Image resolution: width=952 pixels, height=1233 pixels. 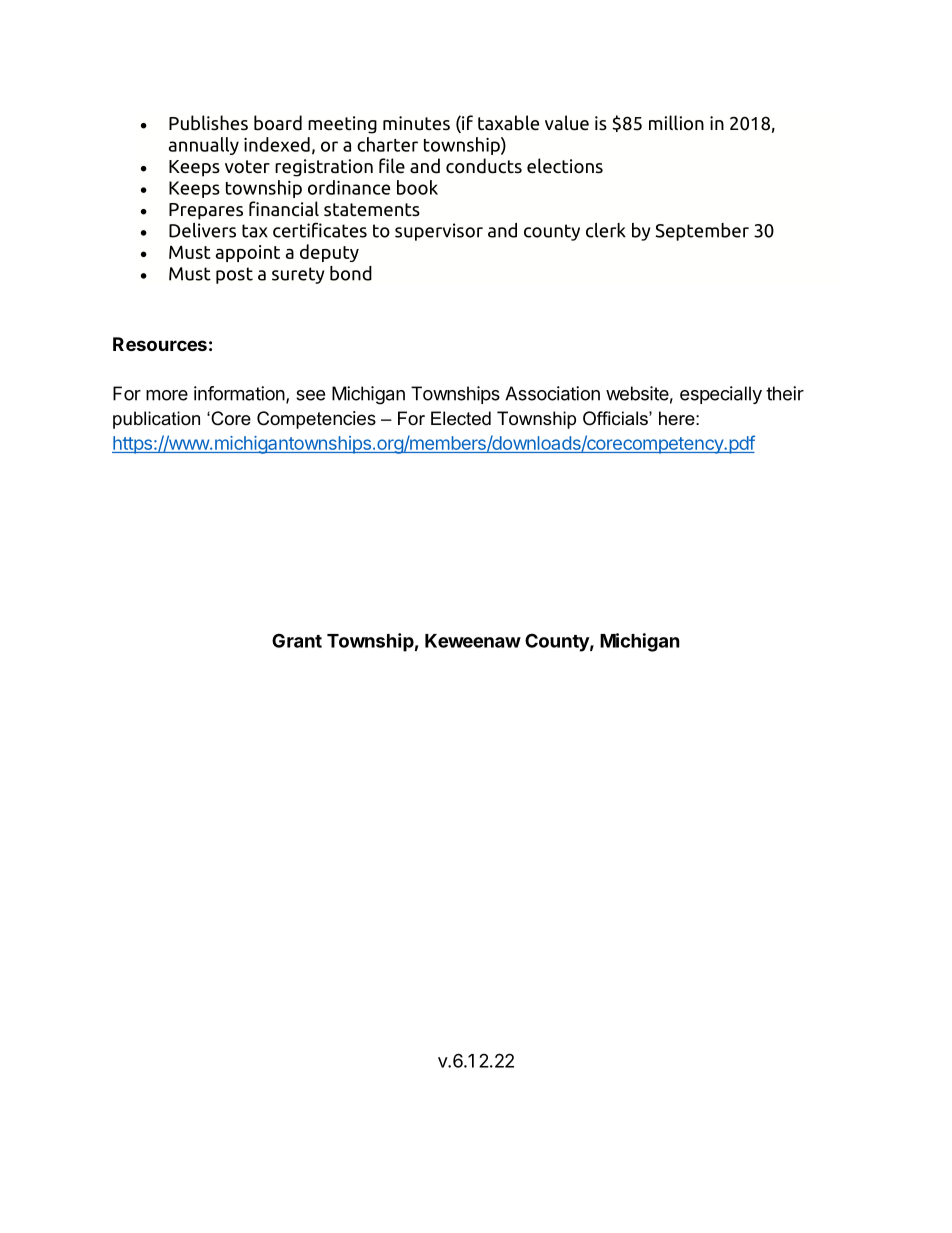 What do you see at coordinates (552, 393) in the screenshot?
I see `Association` at bounding box center [552, 393].
